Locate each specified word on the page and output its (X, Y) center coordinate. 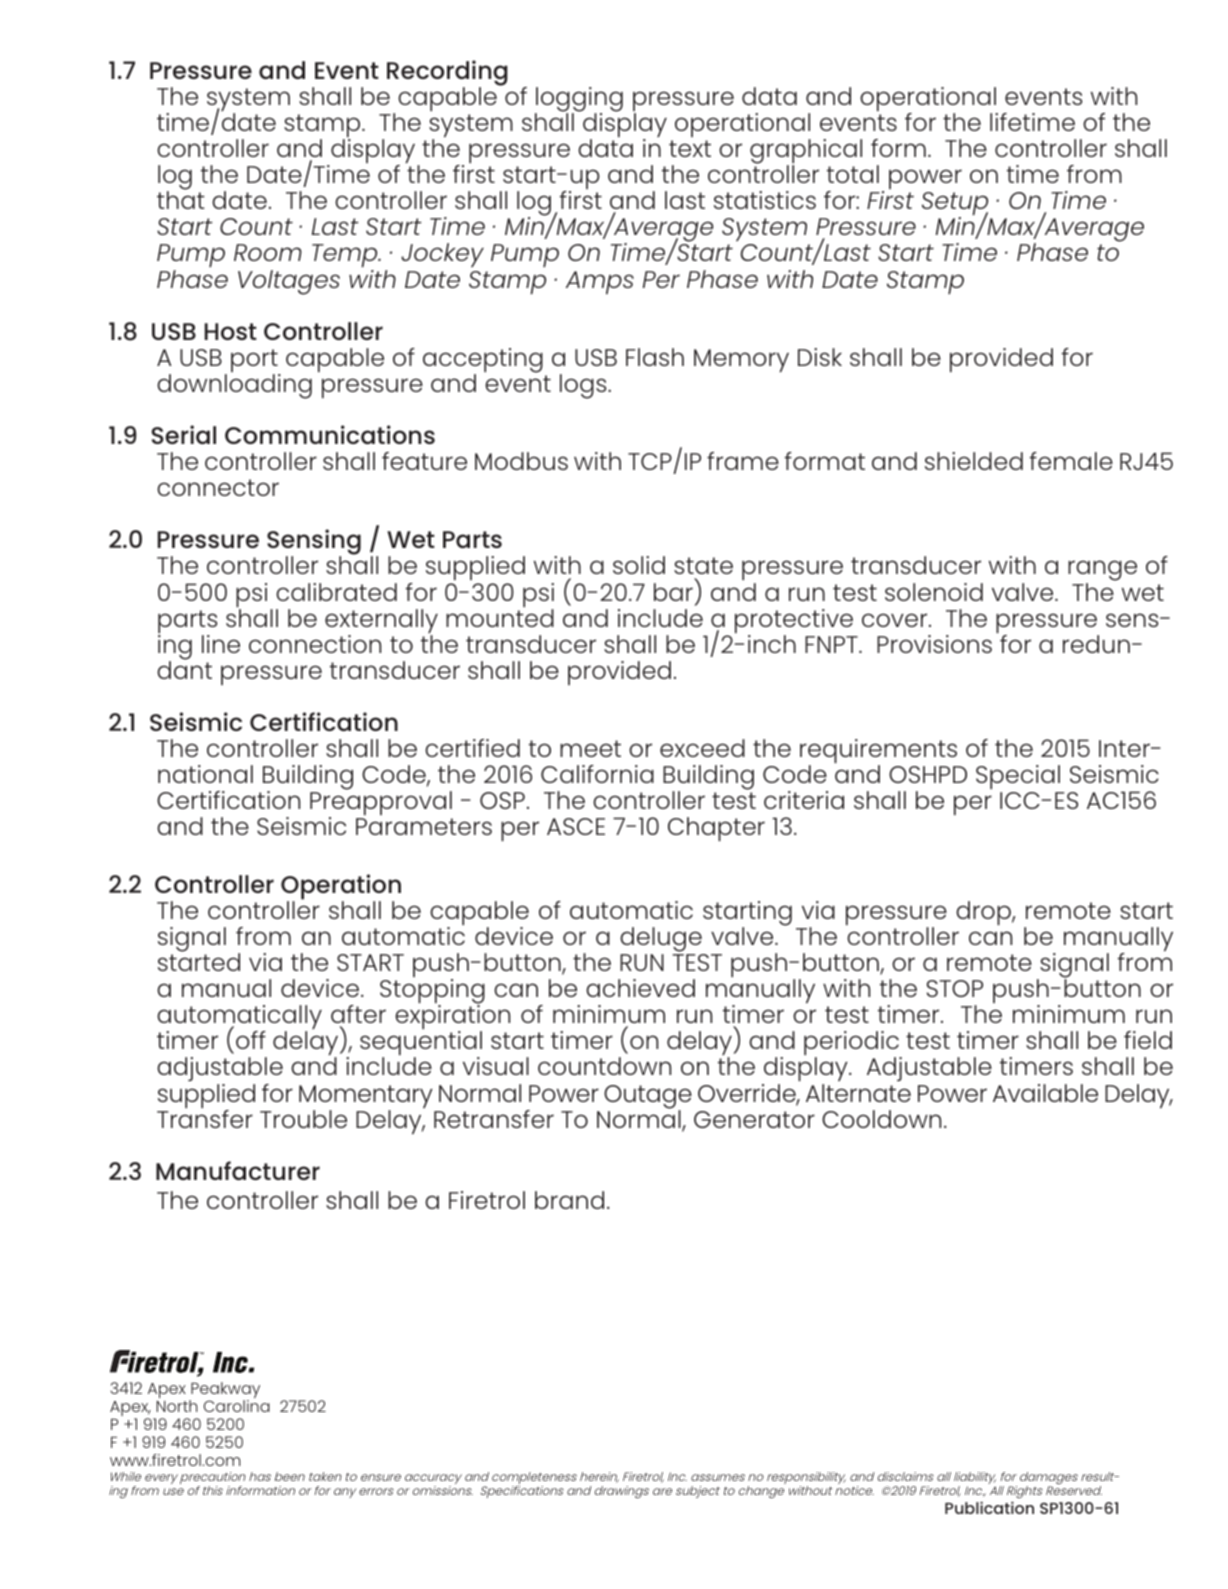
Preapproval (381, 803)
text (690, 148)
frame (743, 461)
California (597, 774)
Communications (330, 434)
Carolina (237, 1406)
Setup (955, 205)
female (1071, 461)
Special (1018, 777)
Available (1045, 1093)
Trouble (303, 1119)
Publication (989, 1507)
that (181, 200)
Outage (648, 1098)
